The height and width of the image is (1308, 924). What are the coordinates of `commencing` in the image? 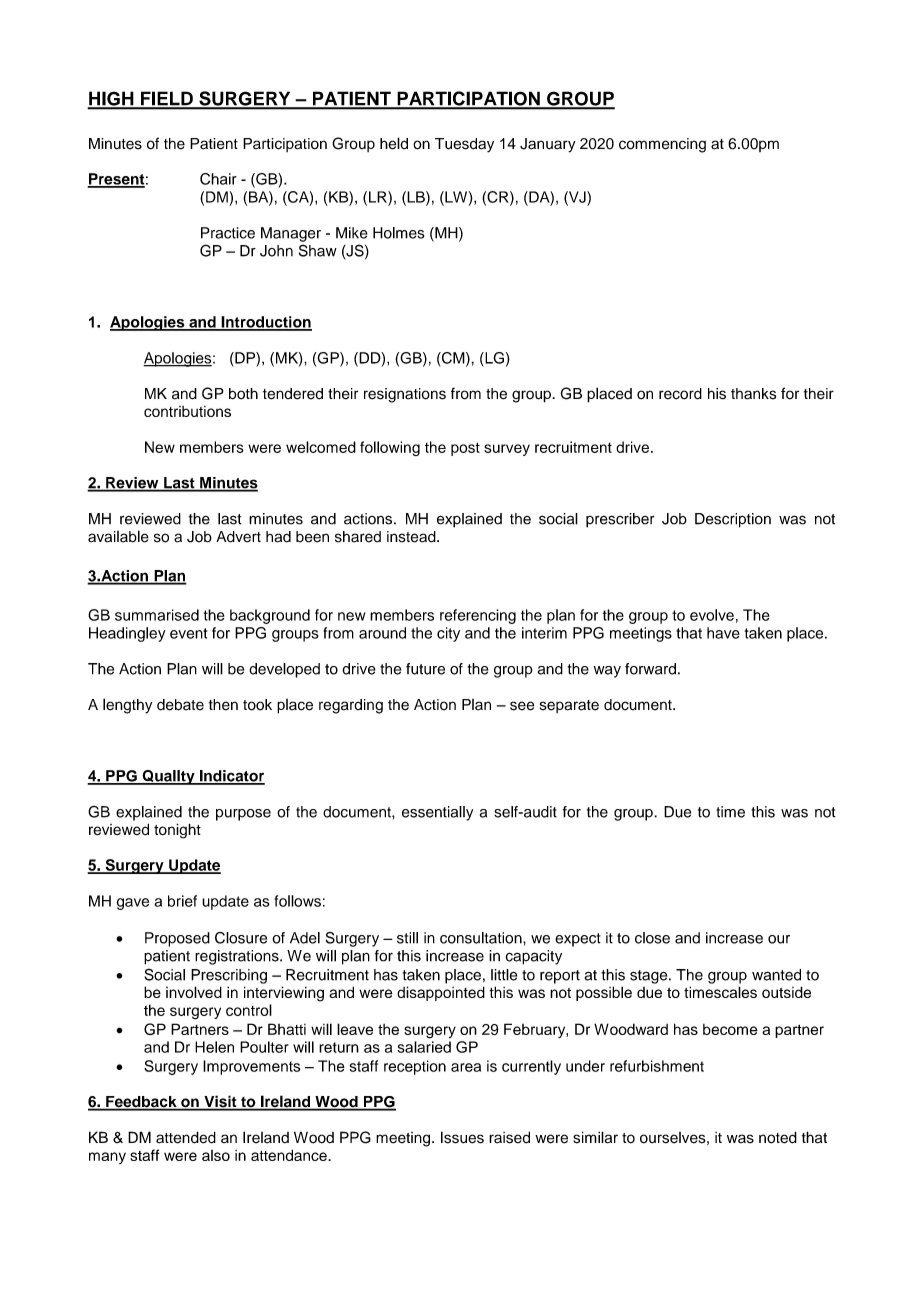 It's located at (662, 145).
